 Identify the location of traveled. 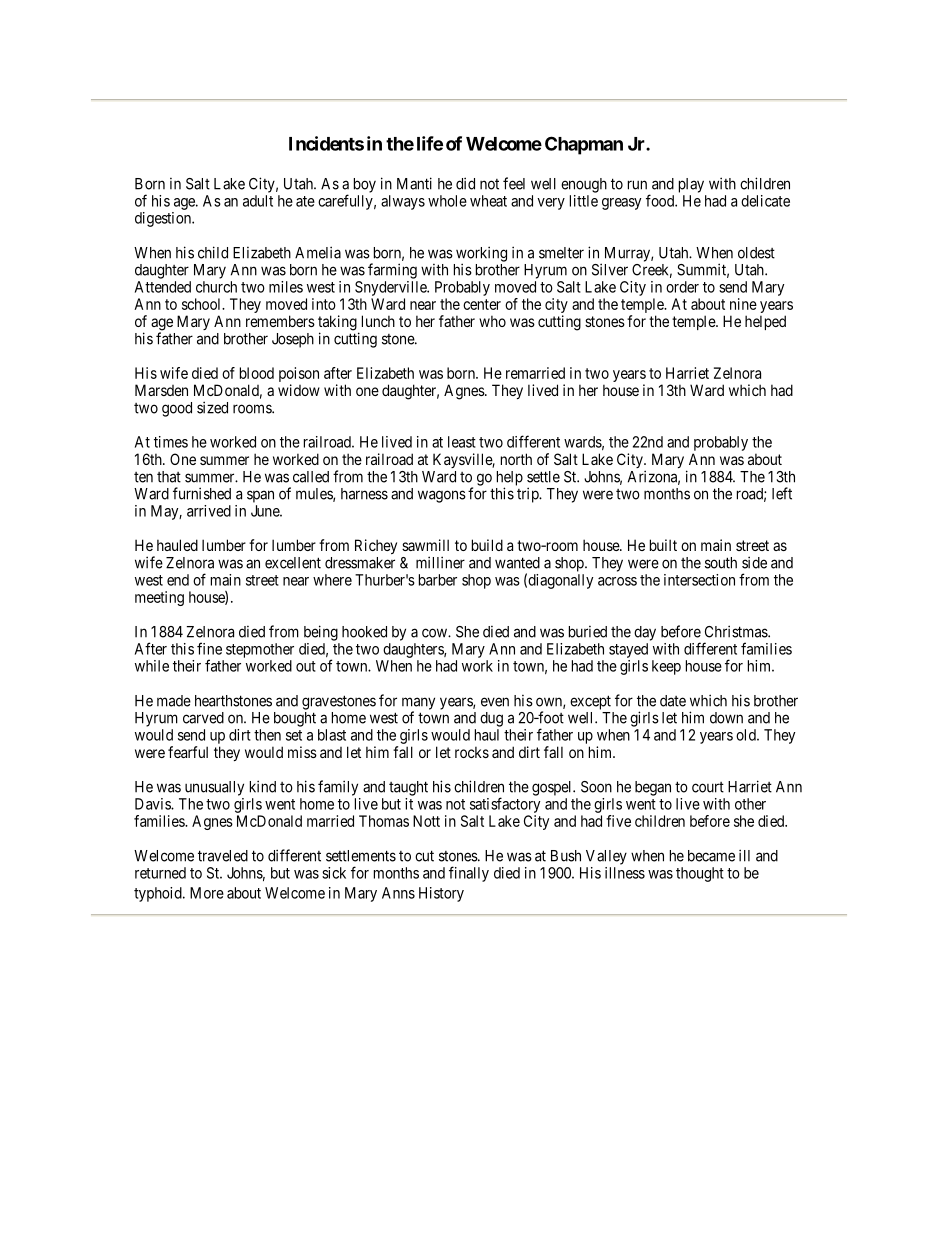
(223, 856).
